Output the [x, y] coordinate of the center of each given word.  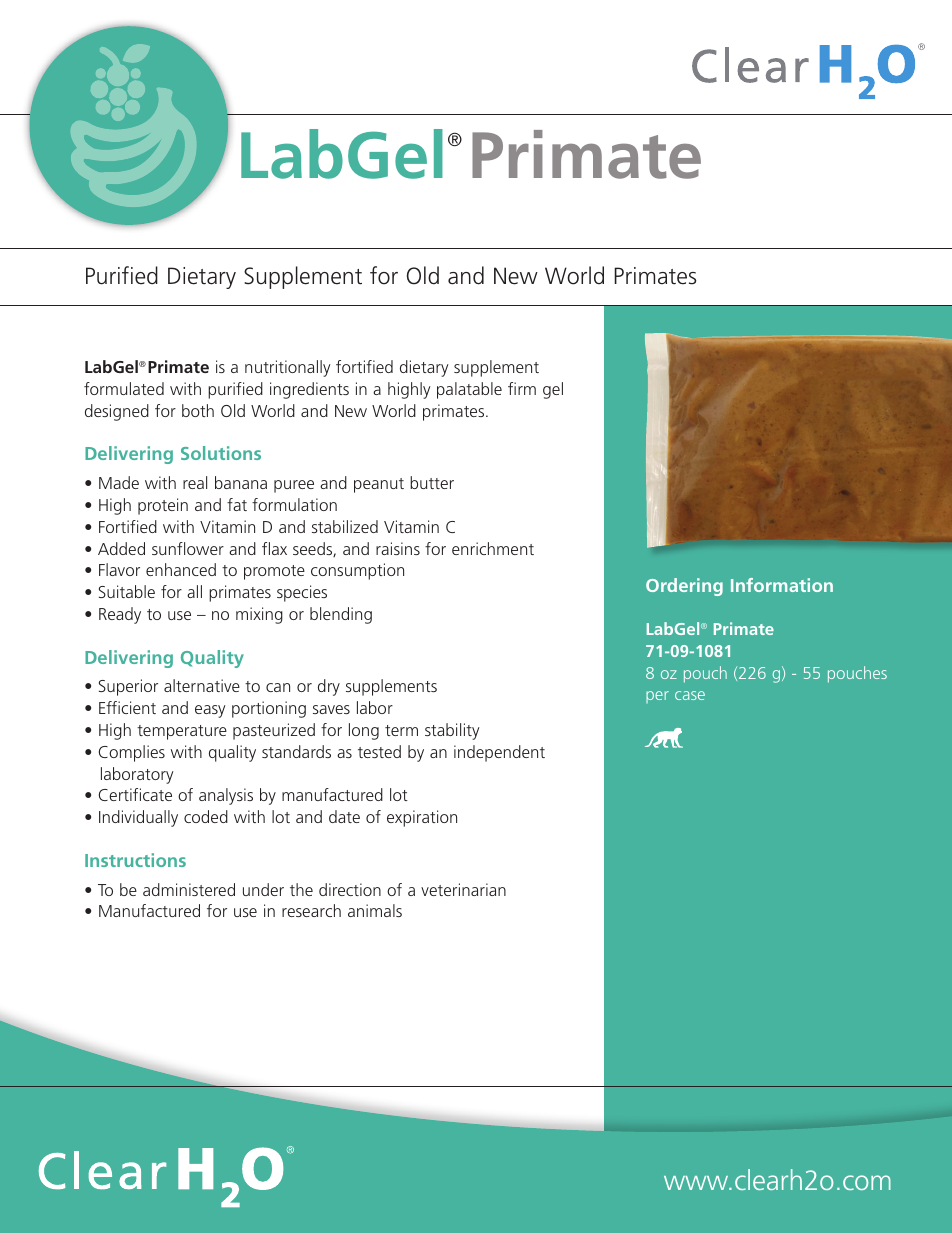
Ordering [684, 587]
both [198, 410]
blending [341, 615]
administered [189, 889]
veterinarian [463, 889]
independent [499, 753]
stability [452, 731]
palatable [469, 390]
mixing [259, 615]
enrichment [493, 548]
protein [163, 506]
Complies [132, 753]
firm [522, 388]
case [690, 695]
